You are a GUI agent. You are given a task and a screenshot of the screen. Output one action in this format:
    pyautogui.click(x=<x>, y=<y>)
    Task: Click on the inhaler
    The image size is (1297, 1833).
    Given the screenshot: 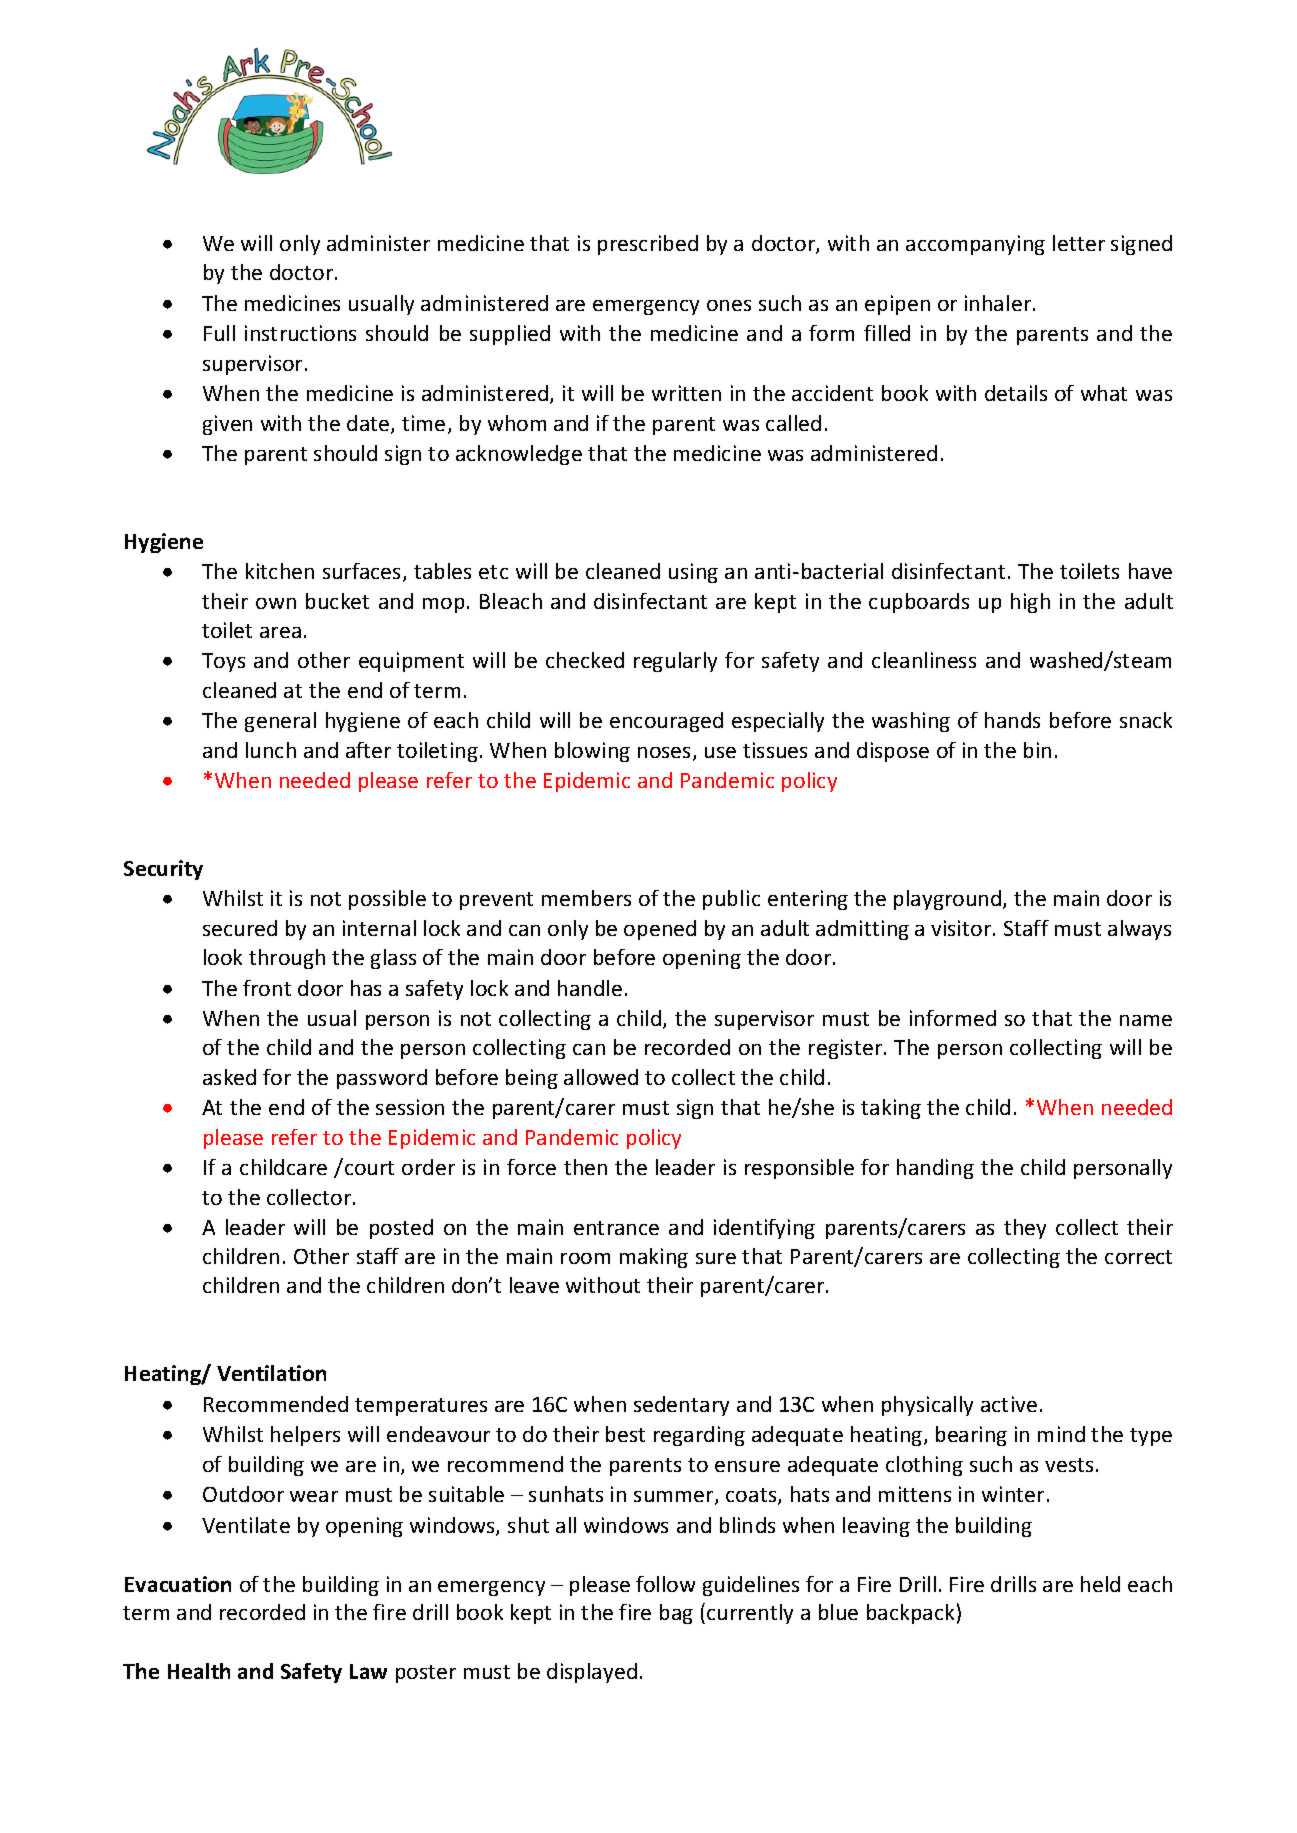 What is the action you would take?
    pyautogui.click(x=999, y=303)
